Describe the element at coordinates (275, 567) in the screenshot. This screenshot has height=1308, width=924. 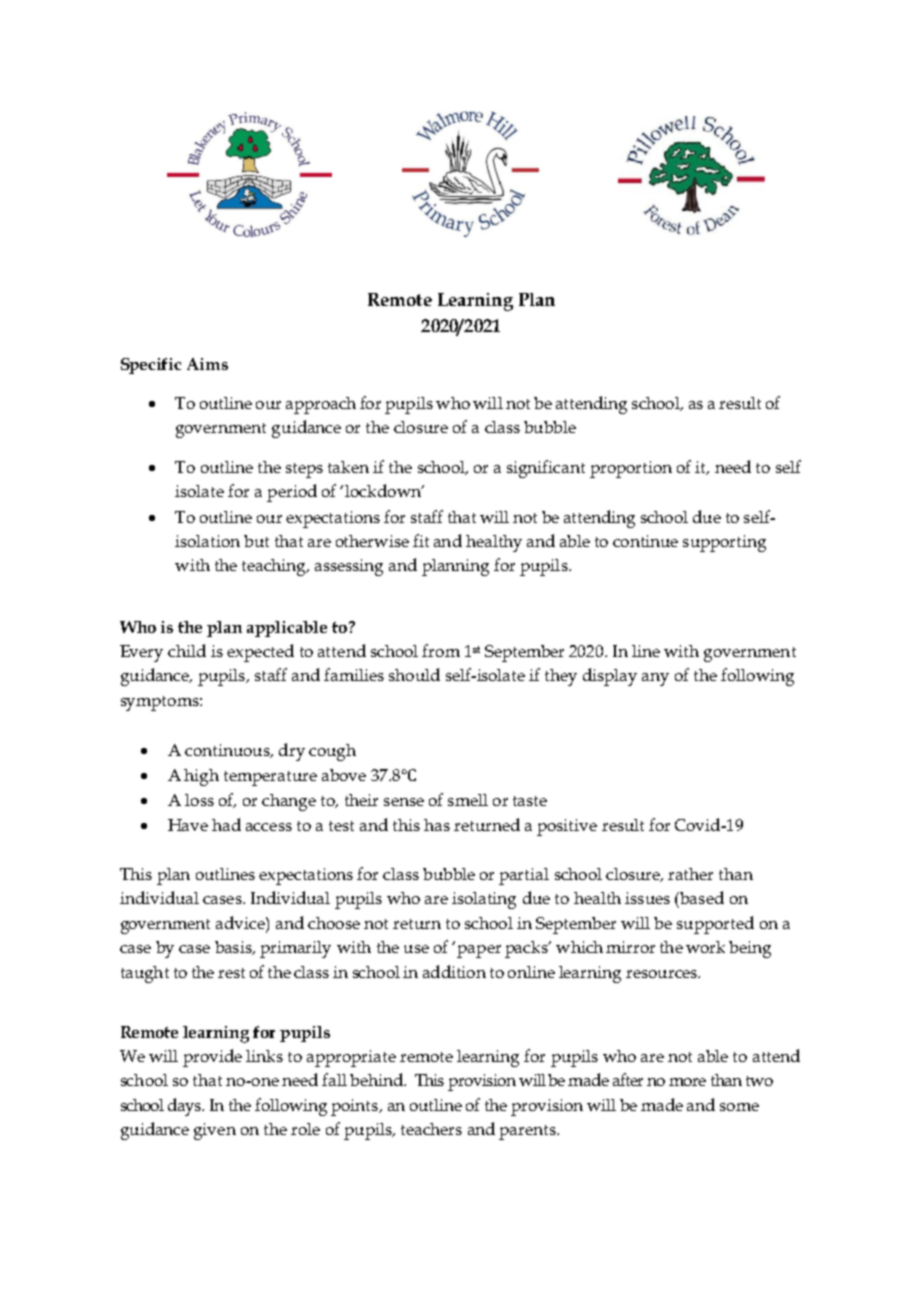
I see `teaching` at that location.
